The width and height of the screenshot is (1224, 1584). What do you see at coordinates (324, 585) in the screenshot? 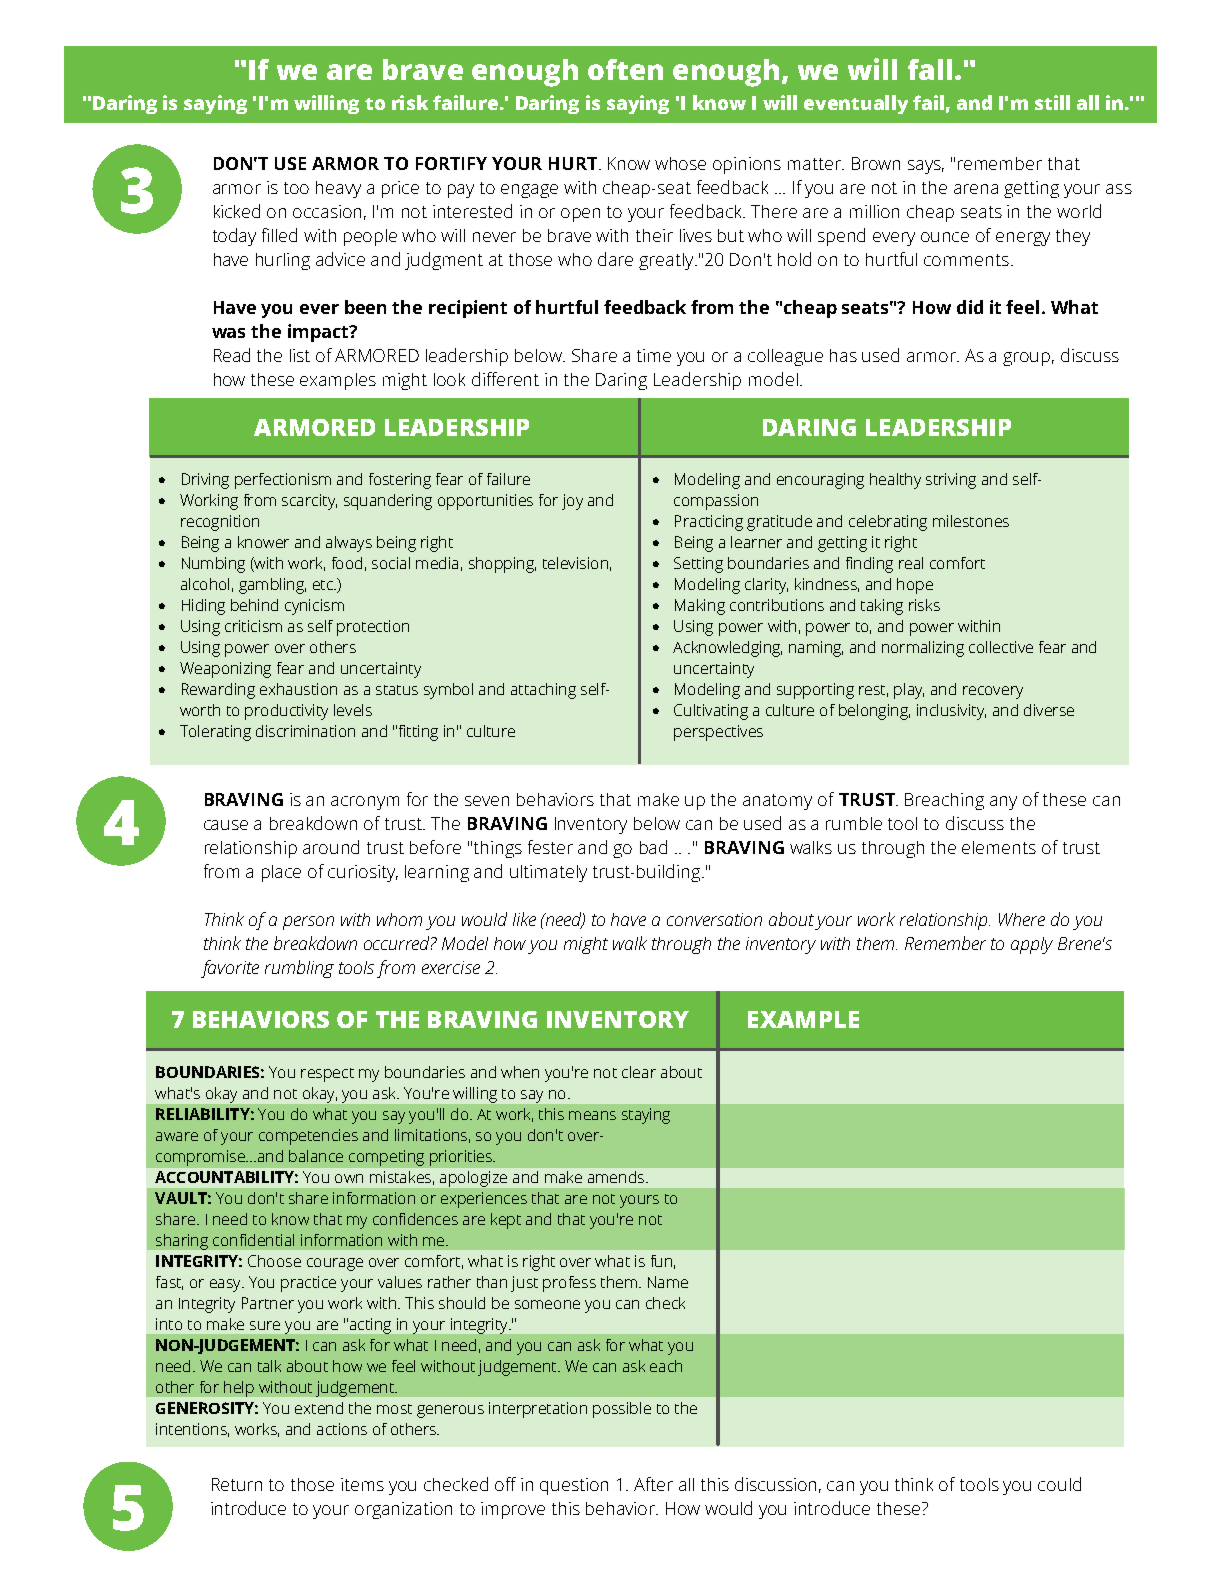
I see `etc` at bounding box center [324, 585].
